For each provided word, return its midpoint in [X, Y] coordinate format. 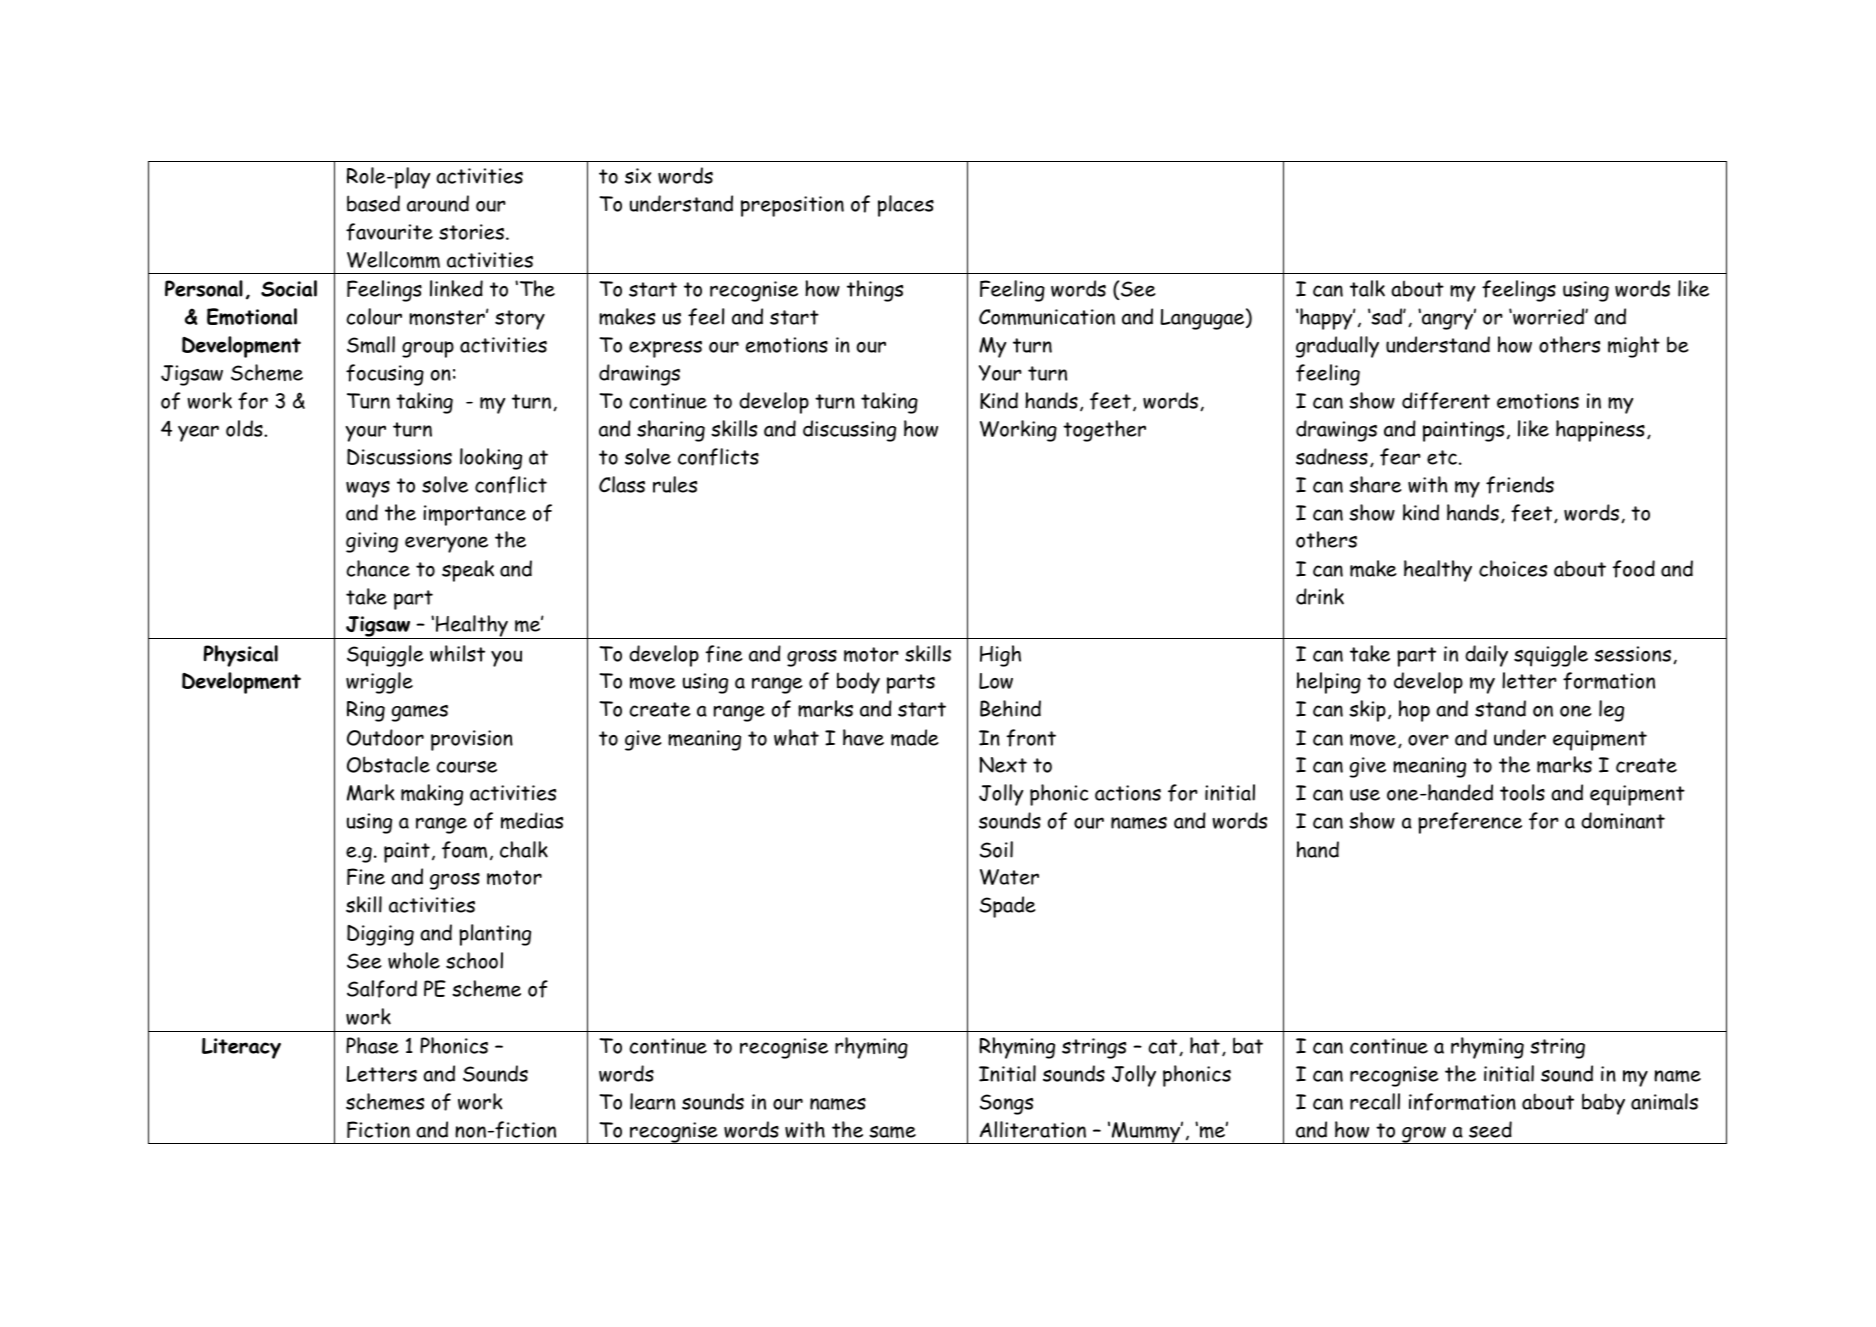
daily [1486, 656]
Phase [372, 1045]
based [373, 203]
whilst [457, 653]
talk [1367, 288]
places [906, 206]
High [1000, 656]
